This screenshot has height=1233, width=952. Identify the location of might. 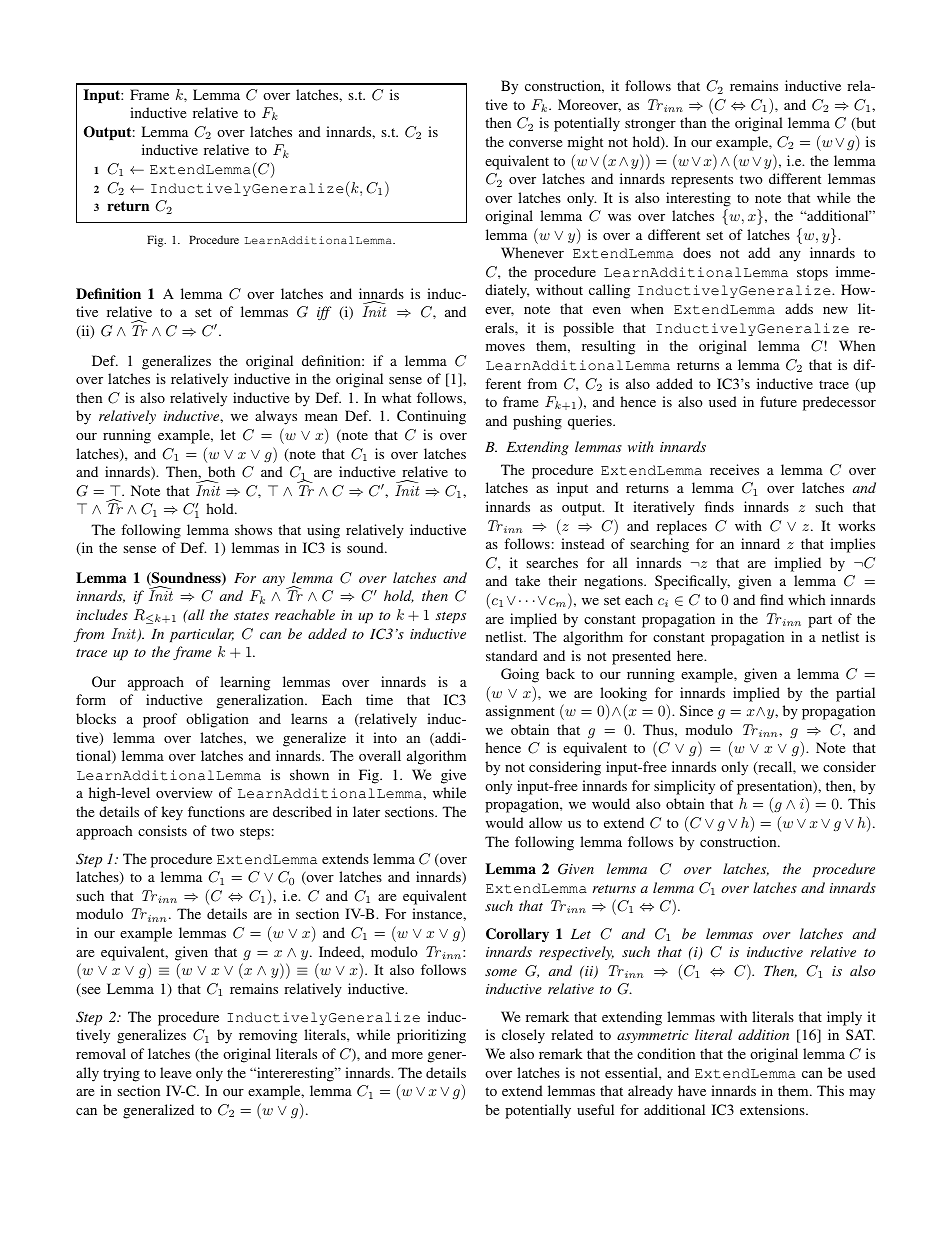
(585, 143).
